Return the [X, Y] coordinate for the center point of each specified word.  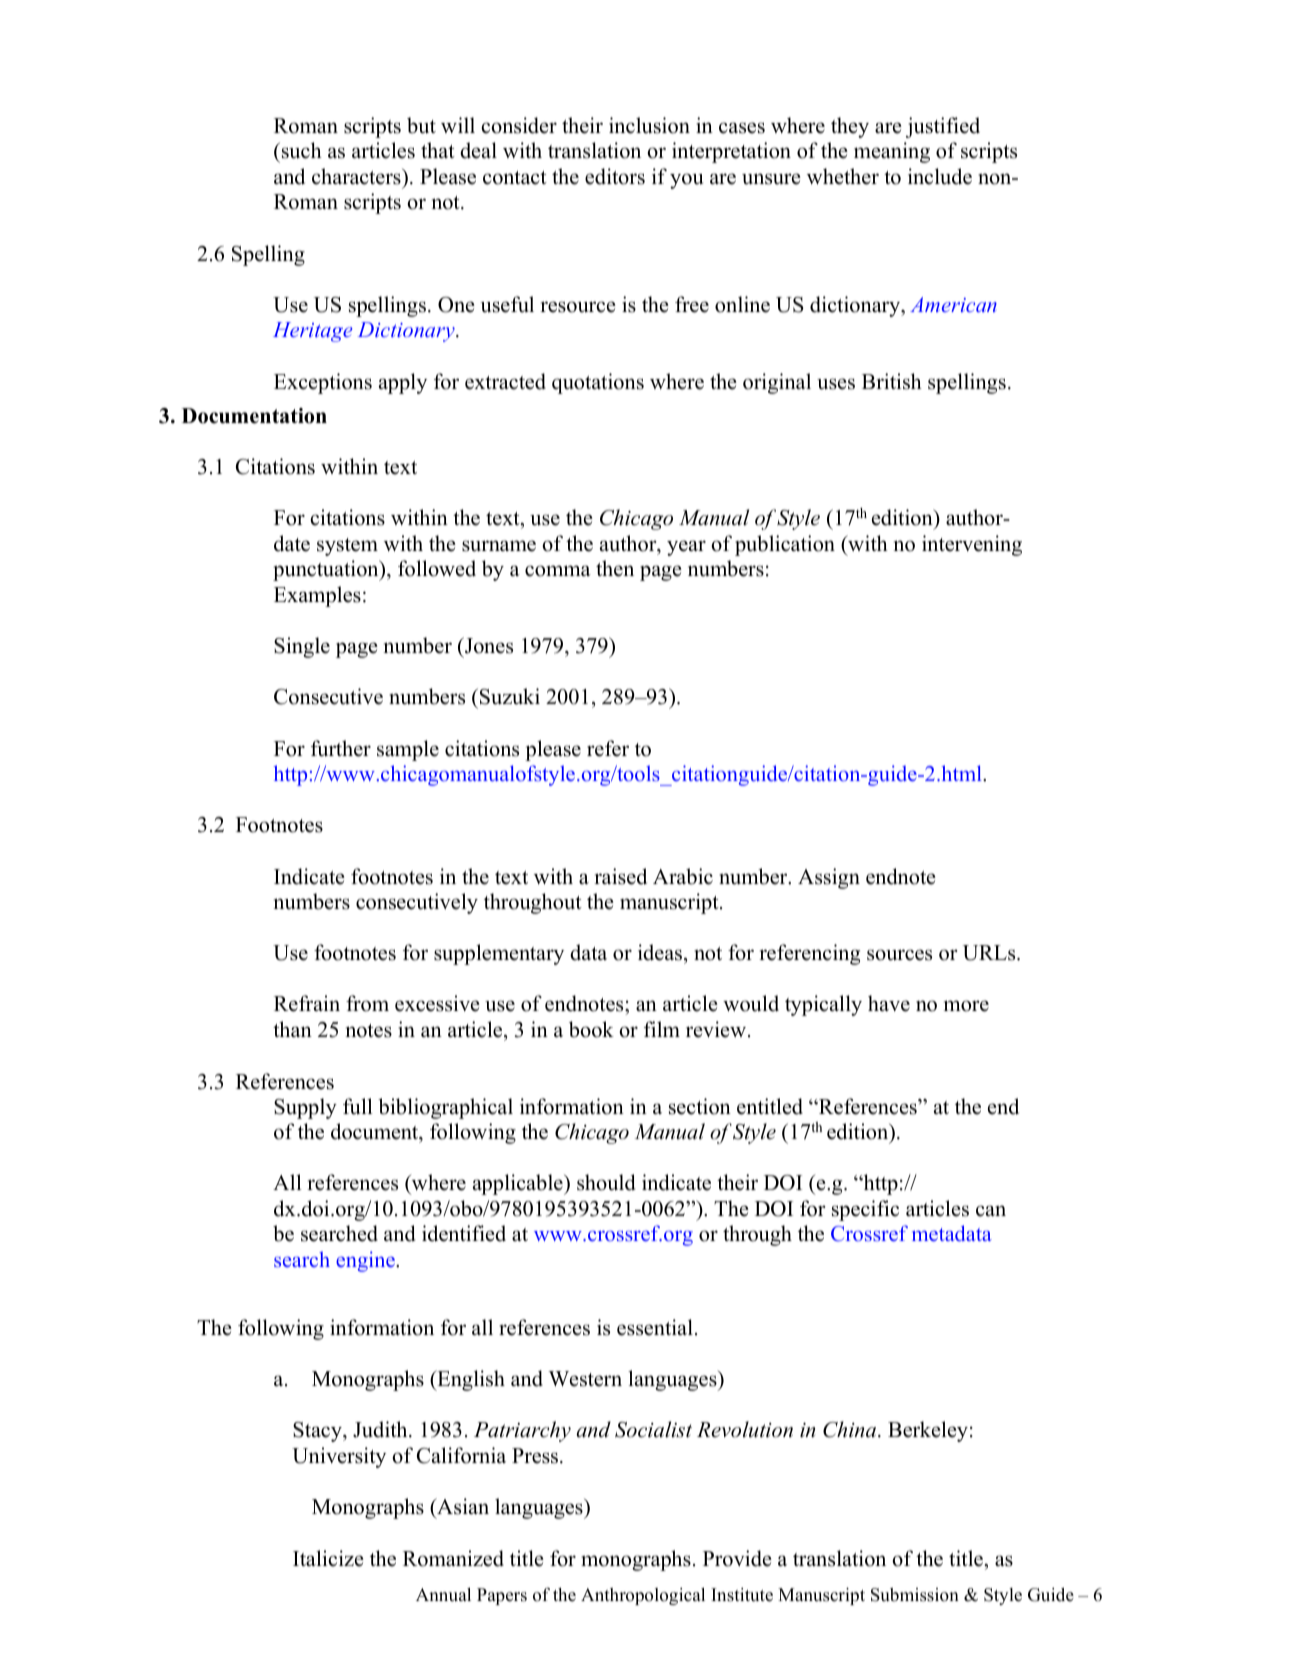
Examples [317, 596]
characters [357, 176]
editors [615, 176]
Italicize [328, 1558]
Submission [915, 1595]
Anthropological [643, 1596]
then [615, 568]
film [662, 1029]
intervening [972, 545]
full [358, 1106]
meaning [892, 152]
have [889, 1003]
